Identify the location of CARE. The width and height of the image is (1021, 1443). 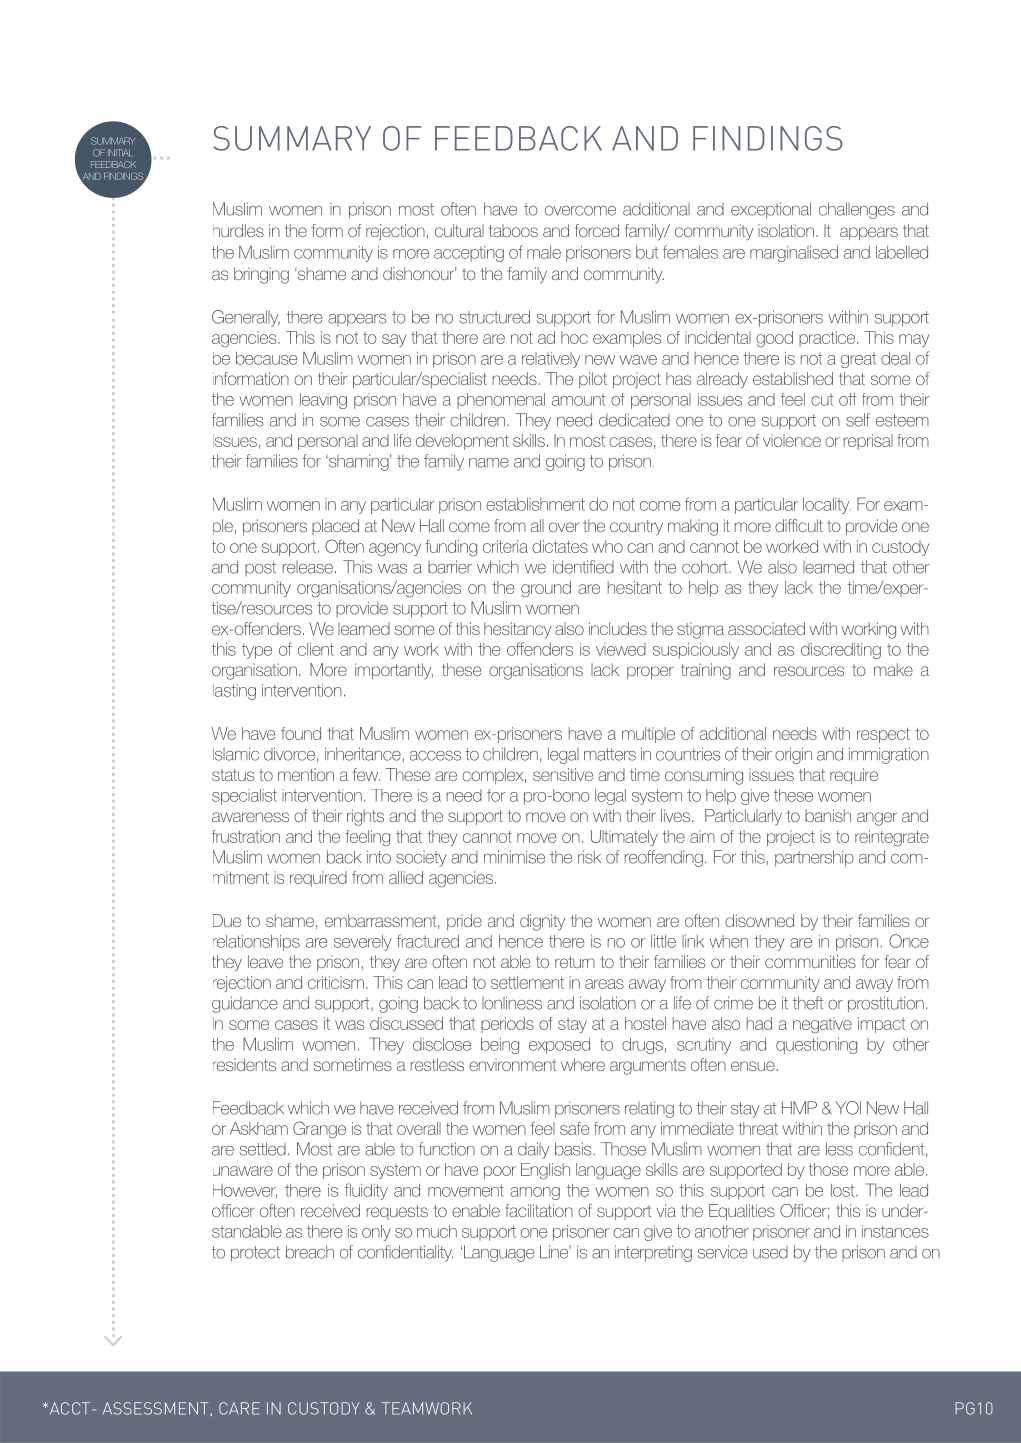
(239, 1408).
